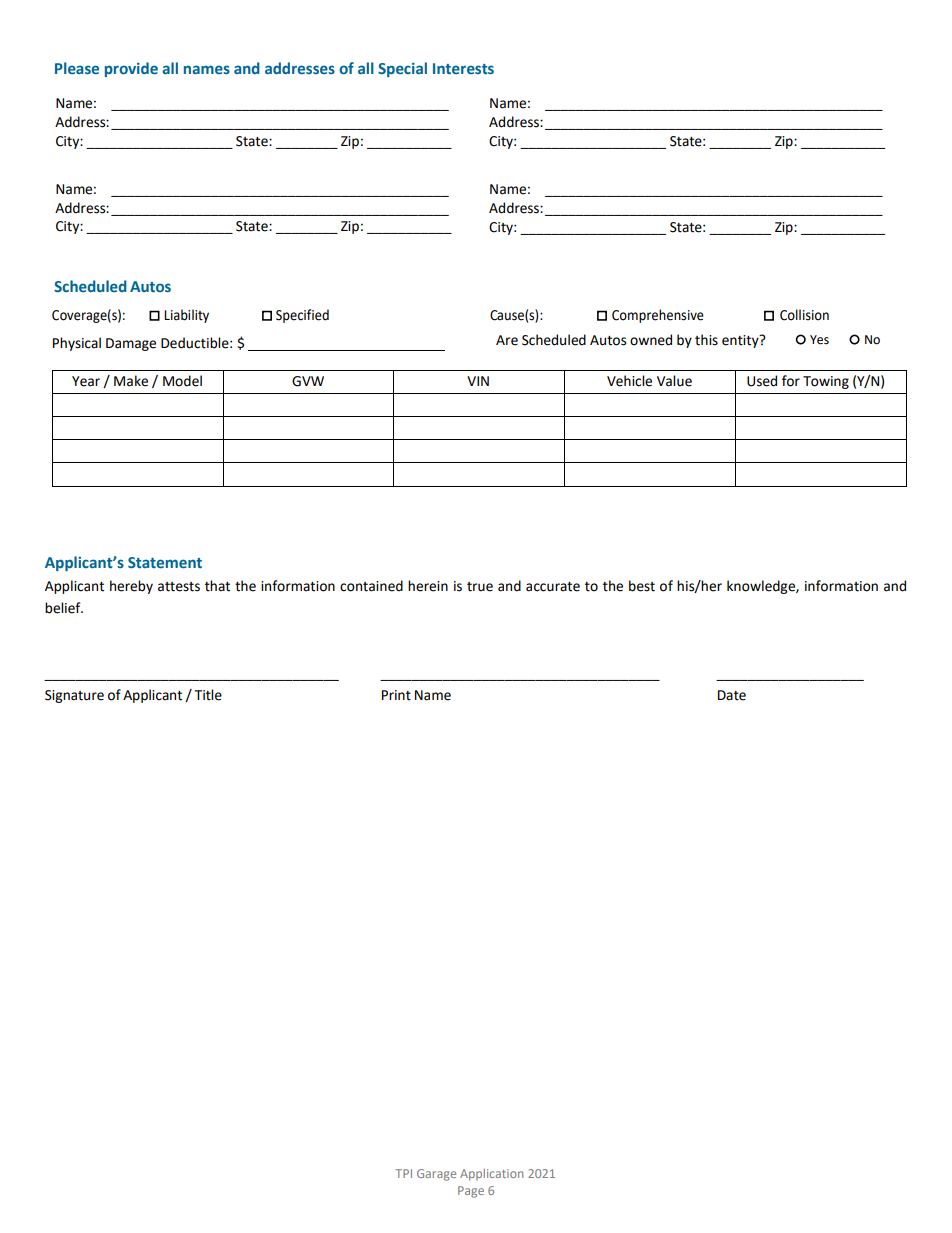 The height and width of the image is (1233, 952). What do you see at coordinates (396, 695) in the image?
I see `Print` at bounding box center [396, 695].
